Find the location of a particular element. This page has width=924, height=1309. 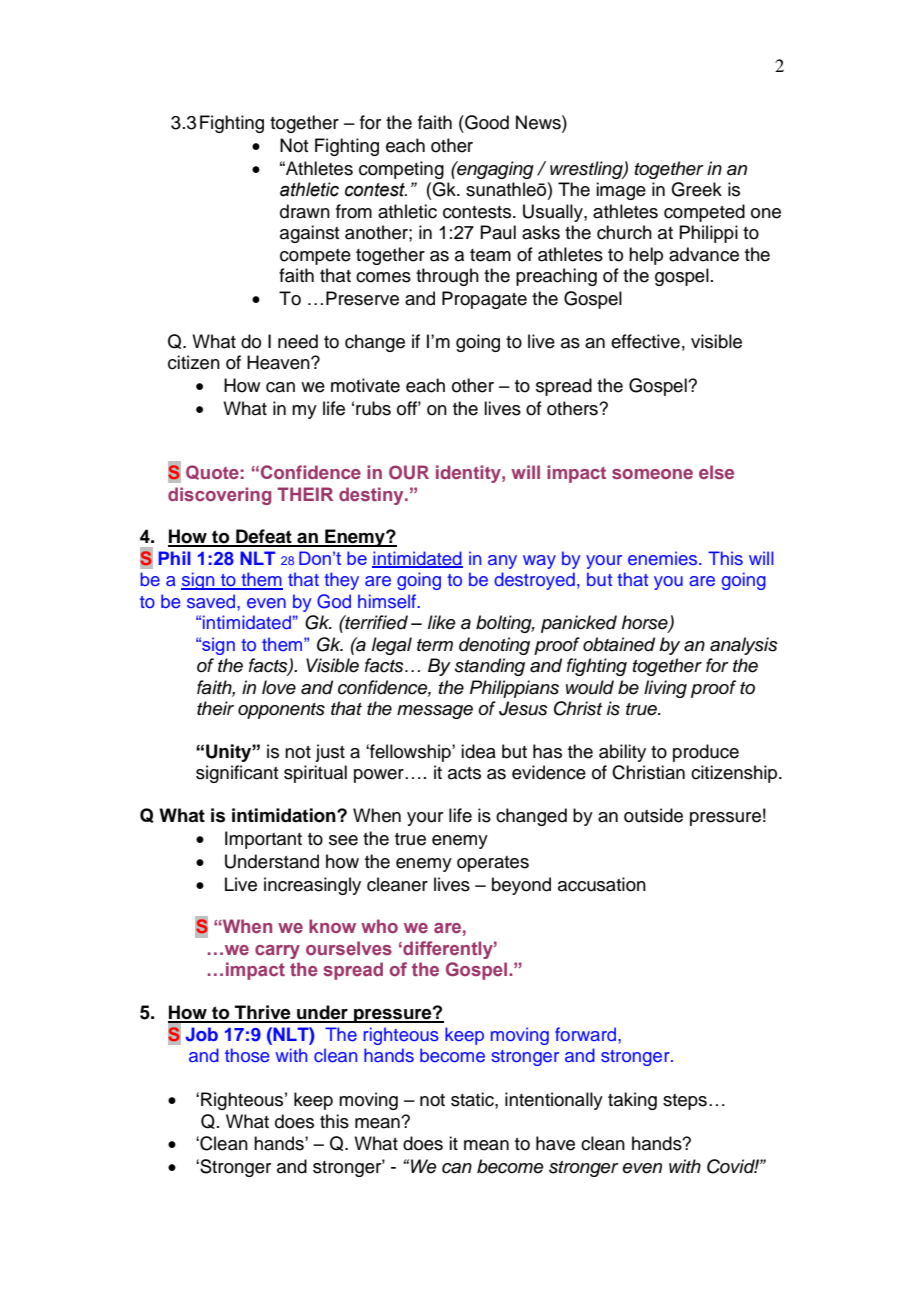

Good is located at coordinates (486, 122).
